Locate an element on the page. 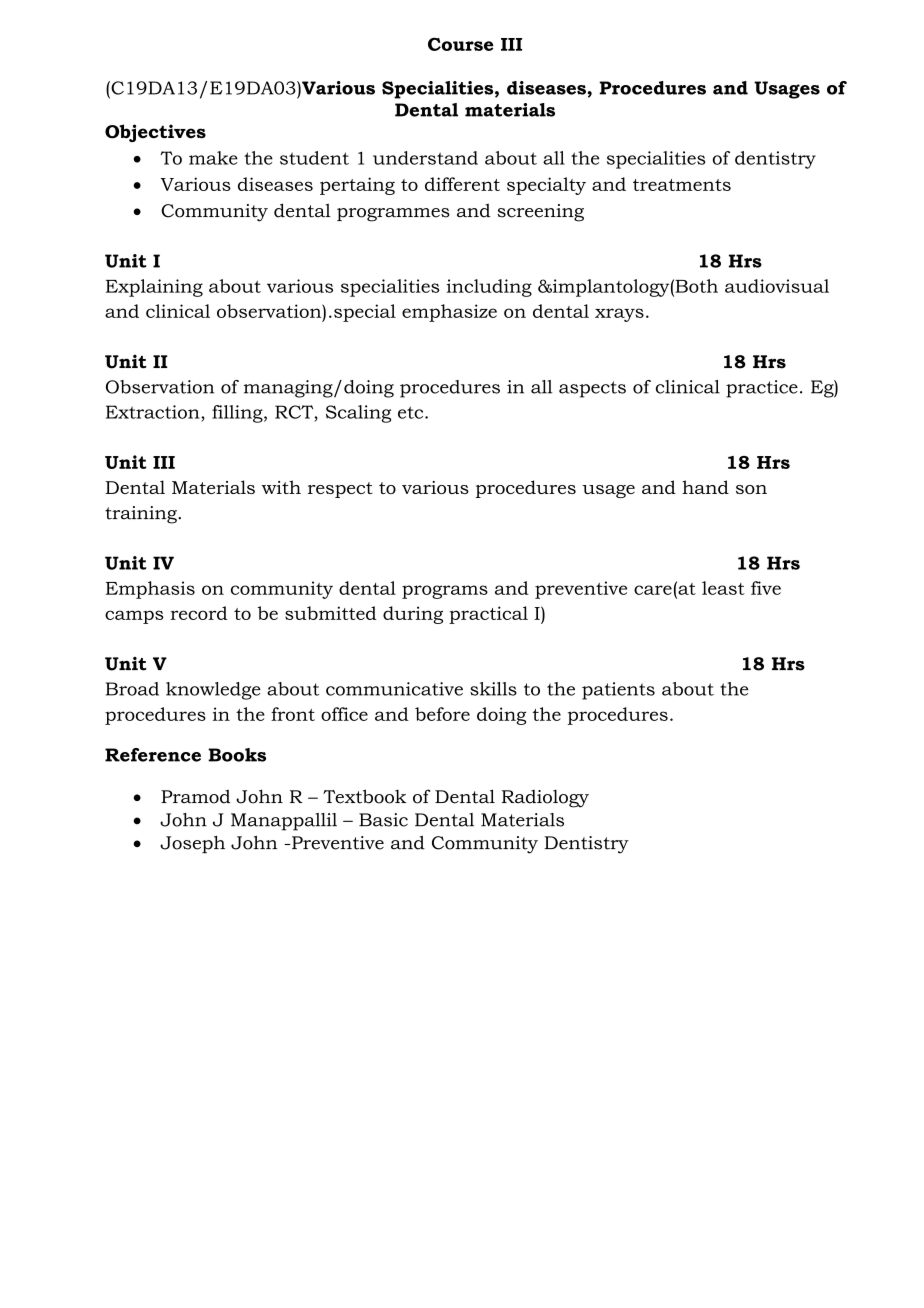 The width and height of the page is (924, 1308). Basic is located at coordinates (383, 820).
